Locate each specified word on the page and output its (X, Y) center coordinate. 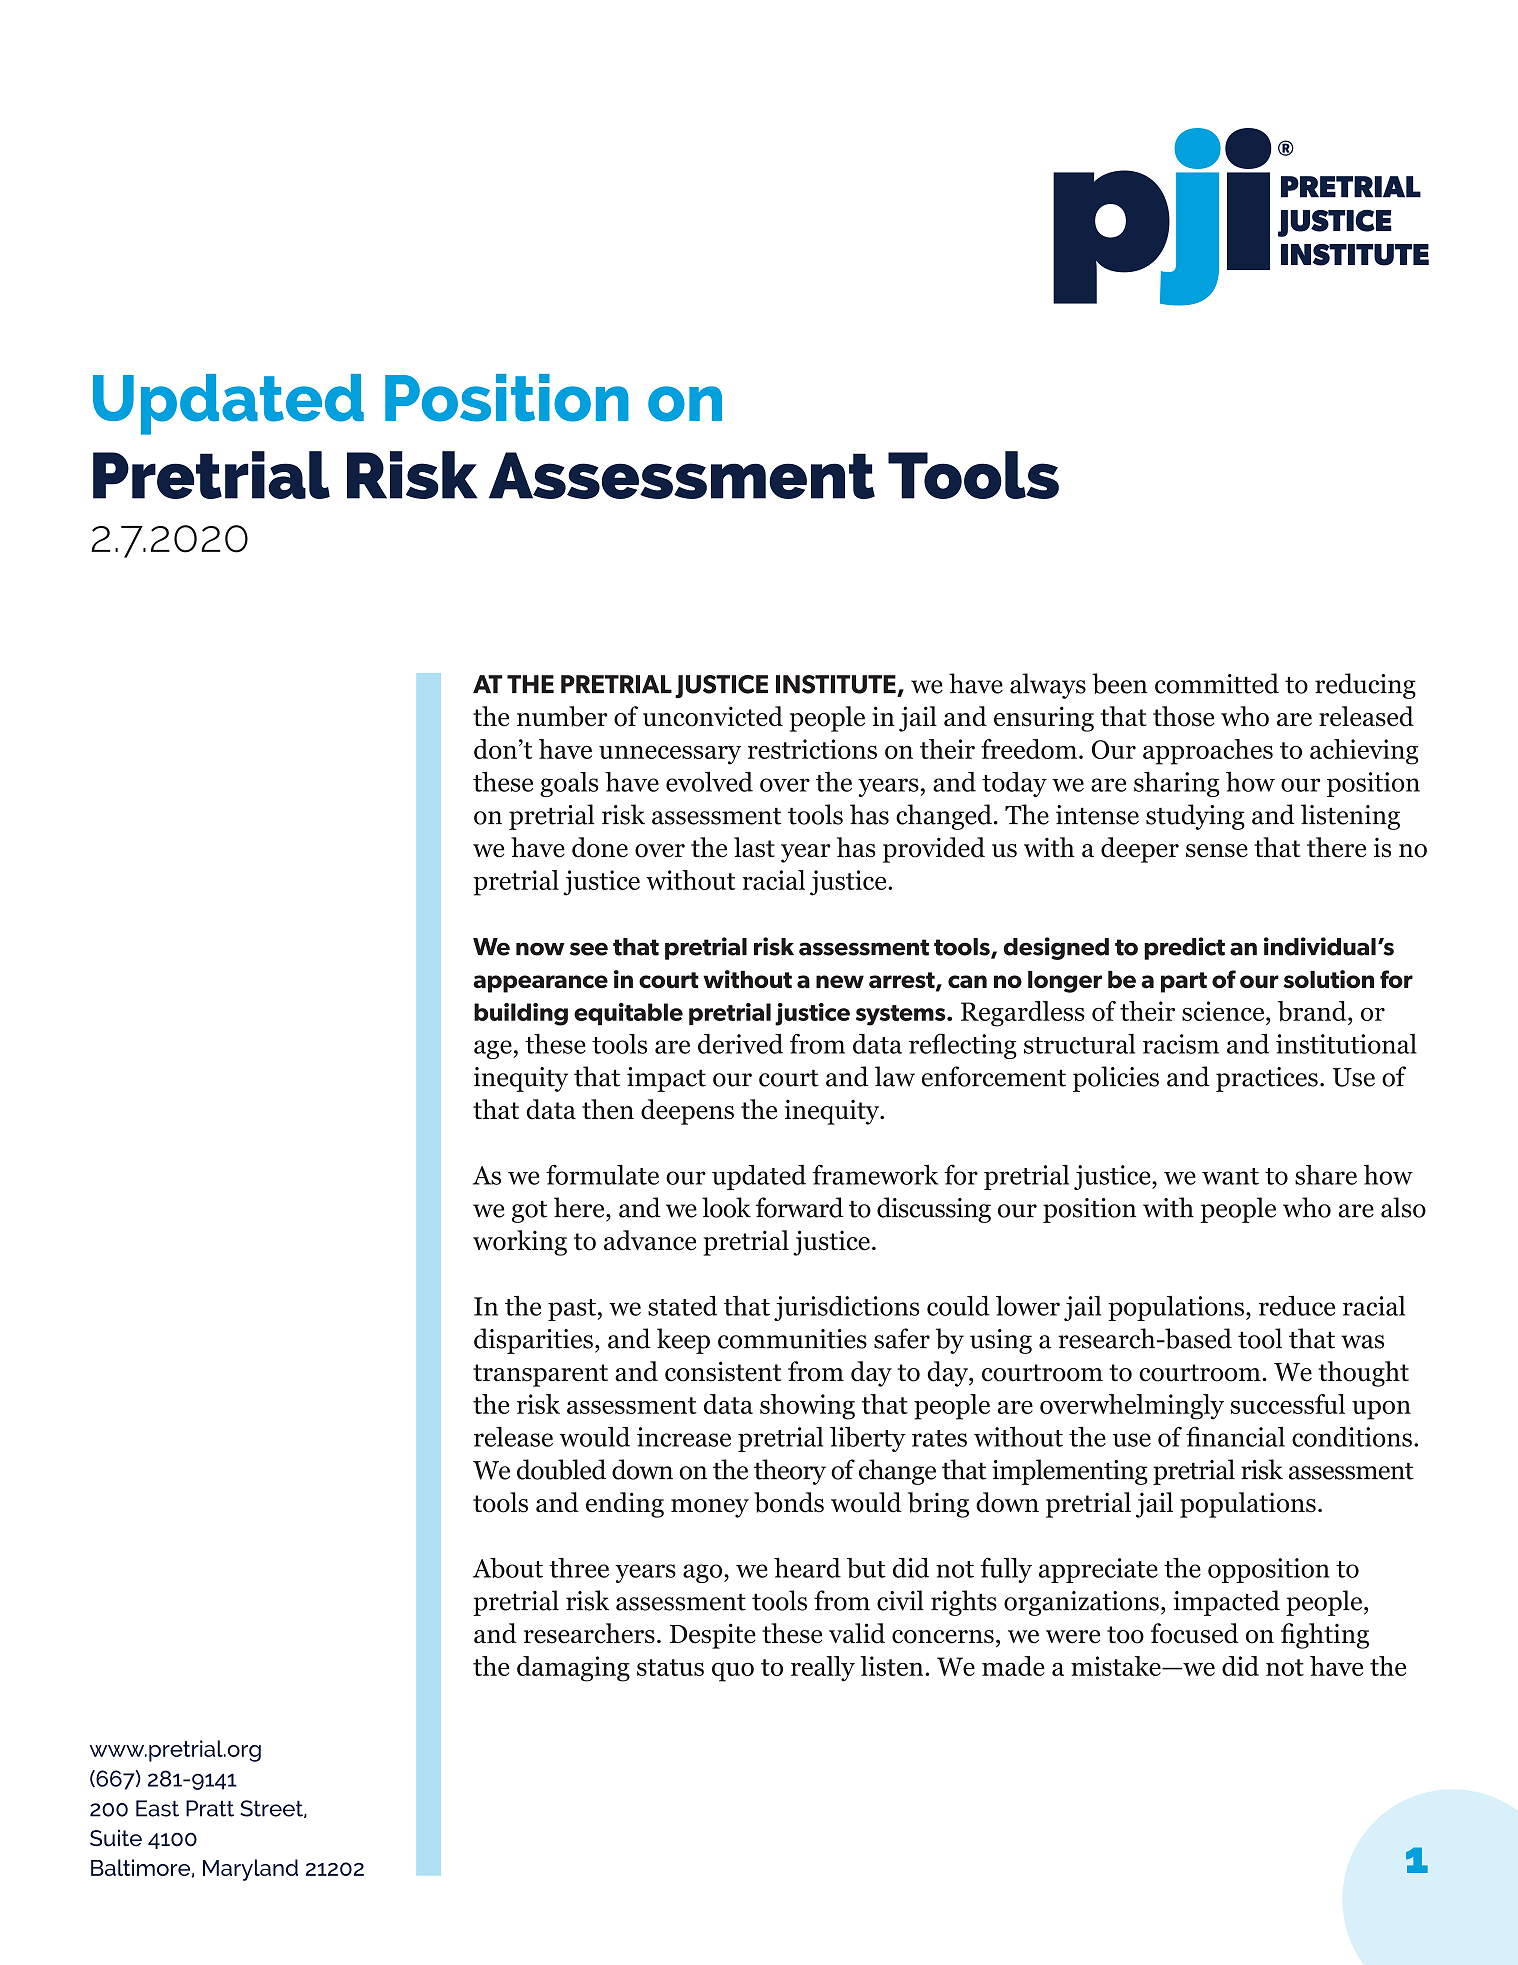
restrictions (812, 749)
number (562, 716)
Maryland (250, 1870)
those (1183, 716)
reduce (1297, 1306)
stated (682, 1305)
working (520, 1243)
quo (733, 1672)
